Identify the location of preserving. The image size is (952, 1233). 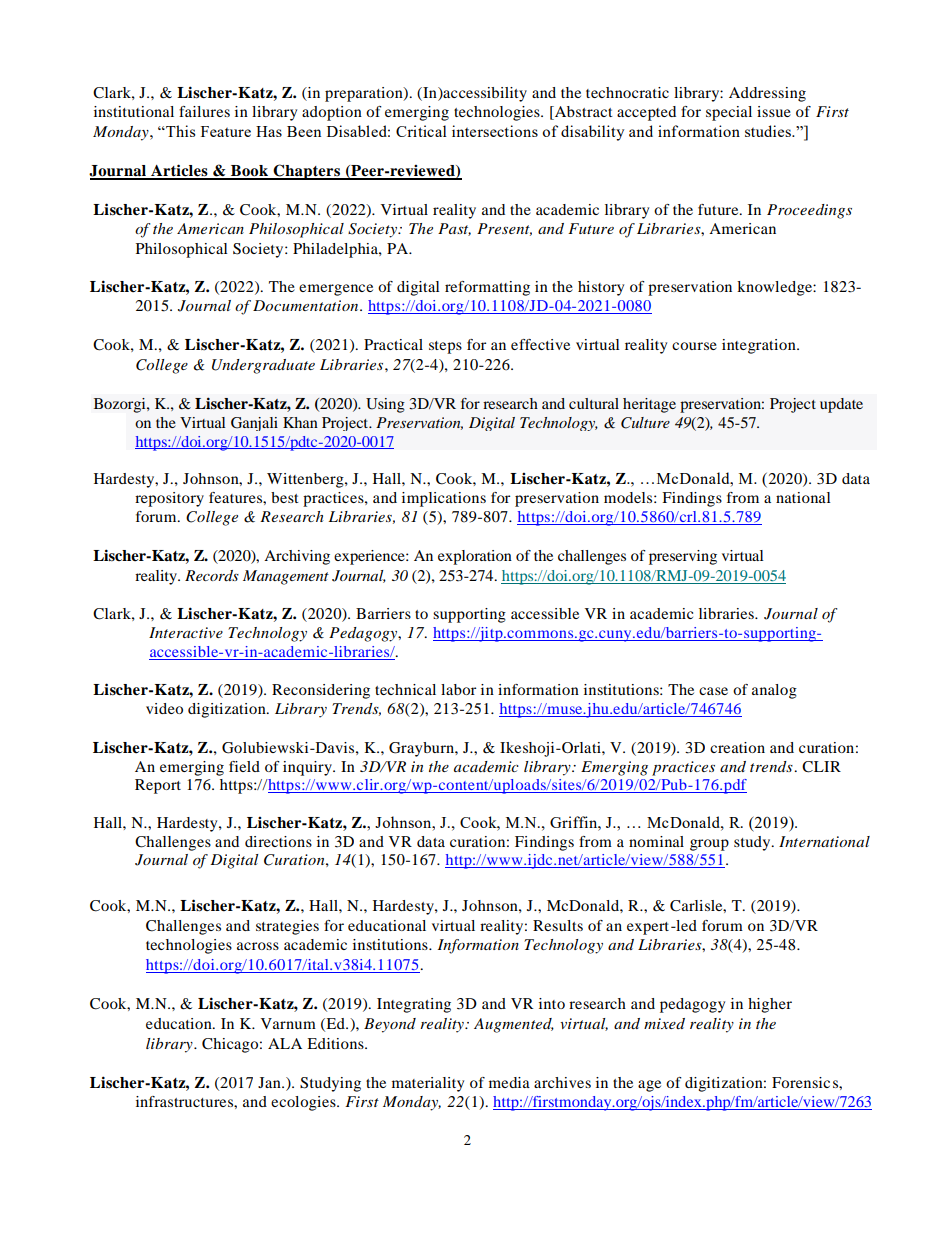
(683, 557).
